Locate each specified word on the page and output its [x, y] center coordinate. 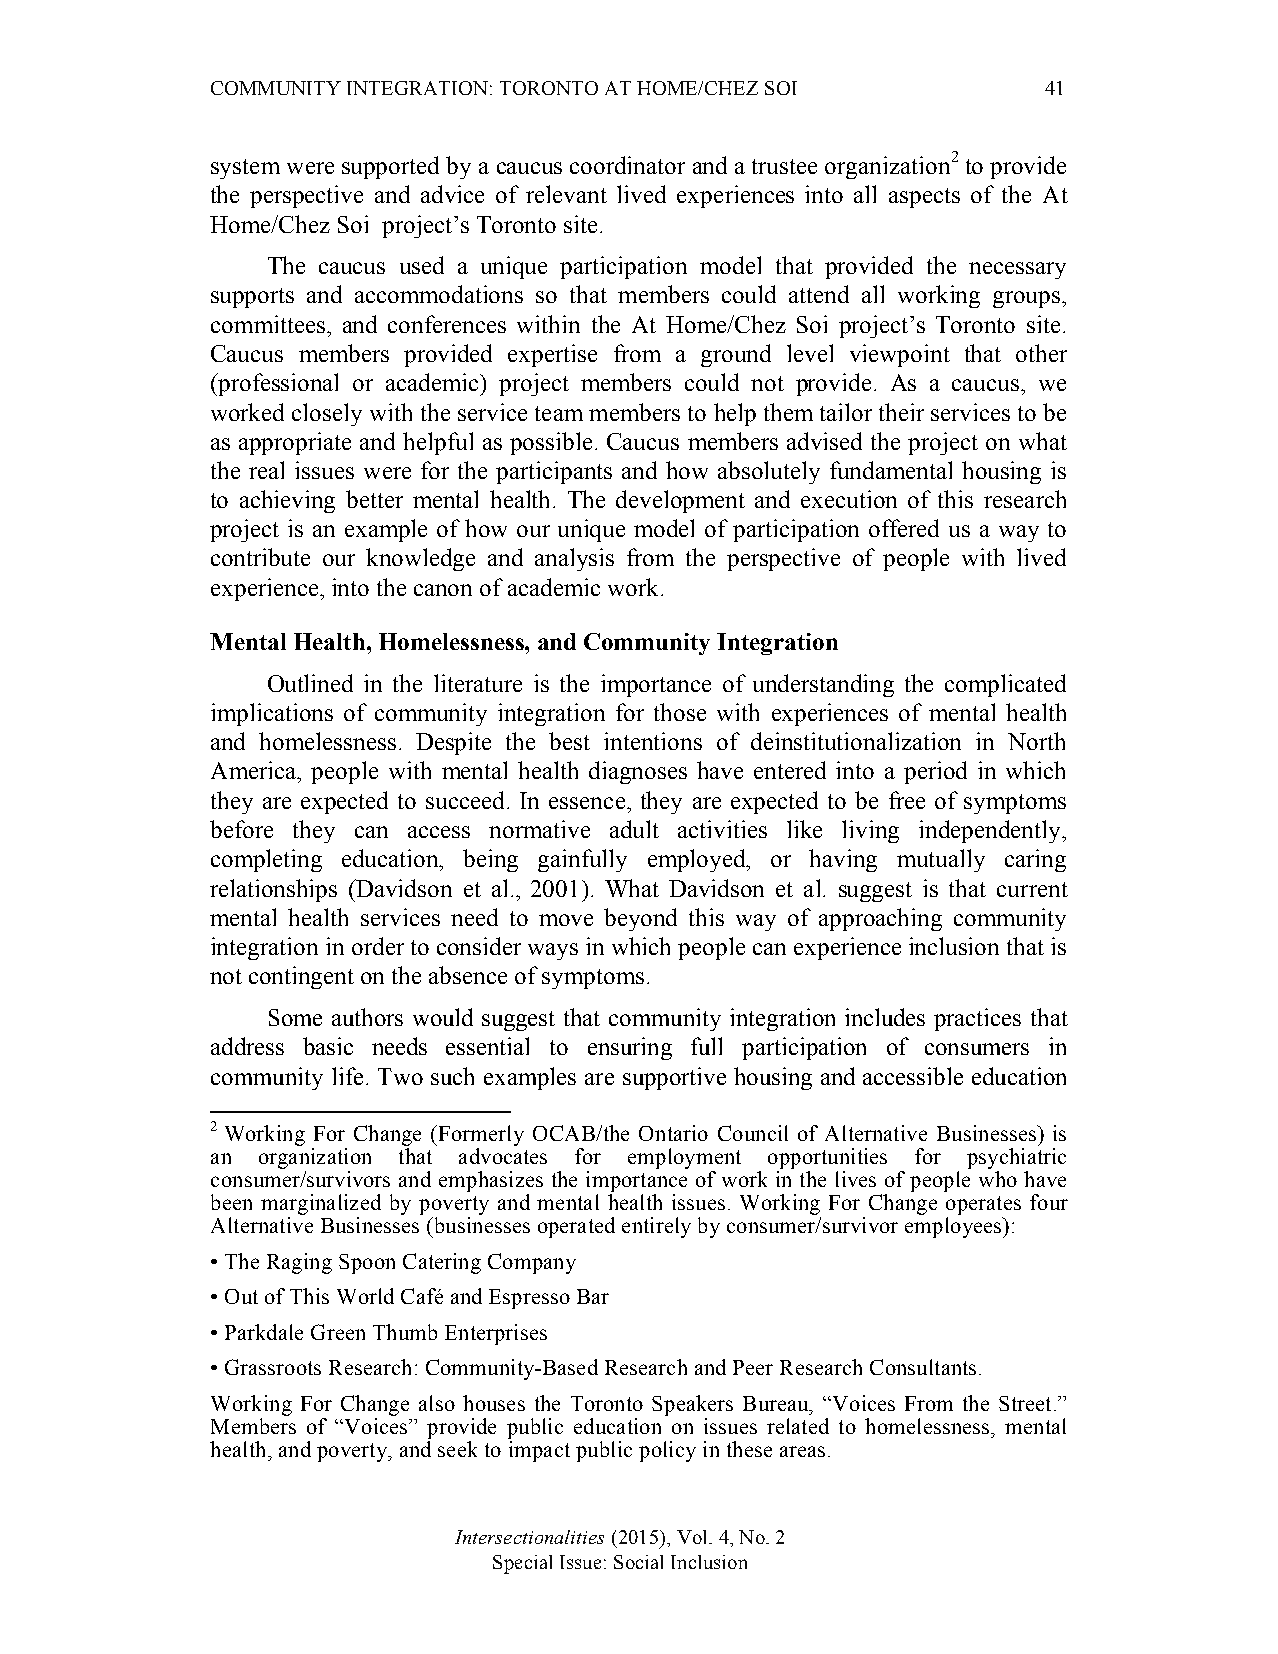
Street [1025, 1403]
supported [390, 167]
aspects [924, 198]
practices [977, 1019]
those [680, 712]
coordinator [627, 165]
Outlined [310, 683]
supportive [674, 1078]
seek [457, 1449]
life [347, 1076]
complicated [1005, 685]
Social [638, 1562]
